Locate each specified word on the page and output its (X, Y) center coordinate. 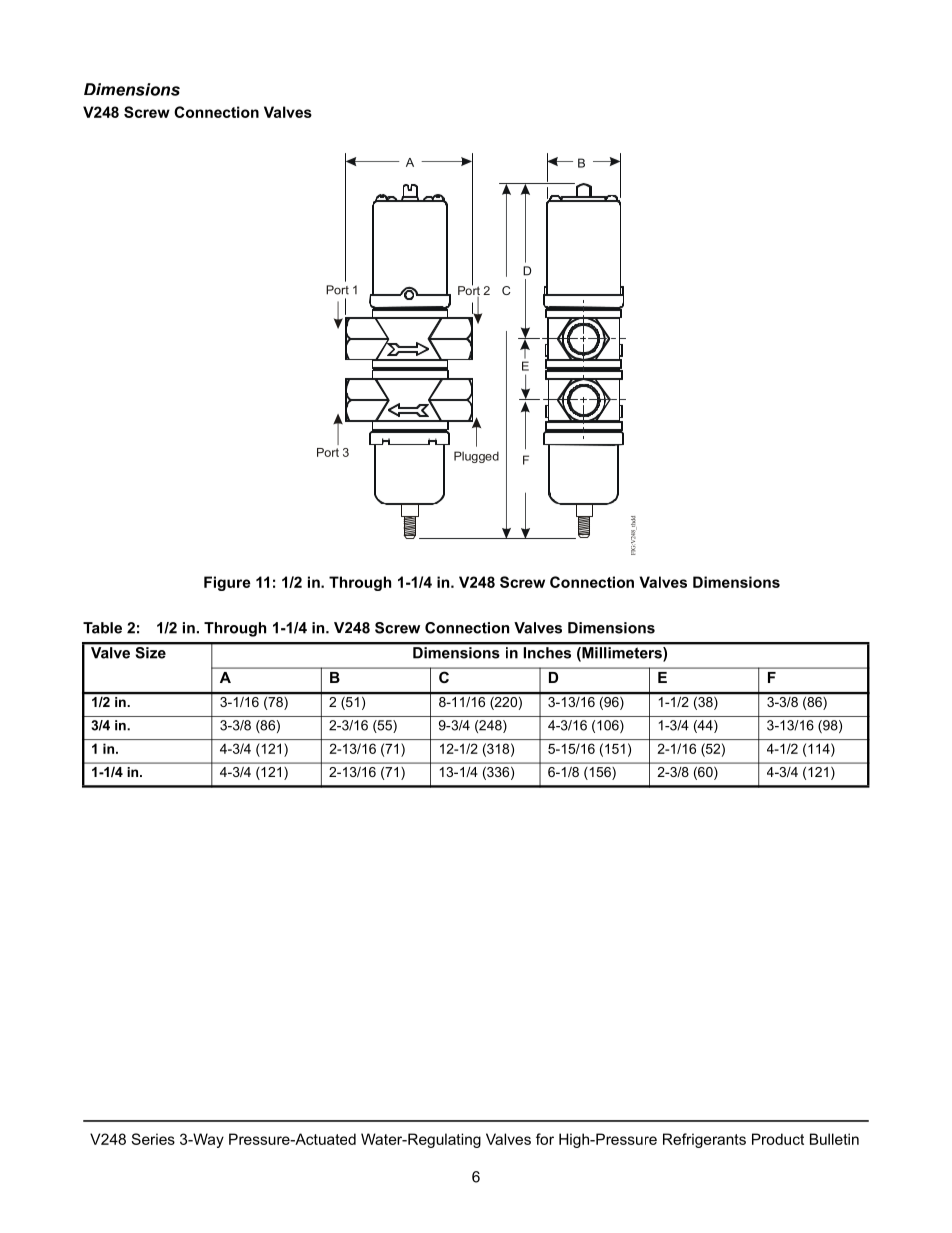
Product (778, 1139)
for (545, 1139)
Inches (547, 653)
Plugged (476, 457)
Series (153, 1139)
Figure (227, 583)
